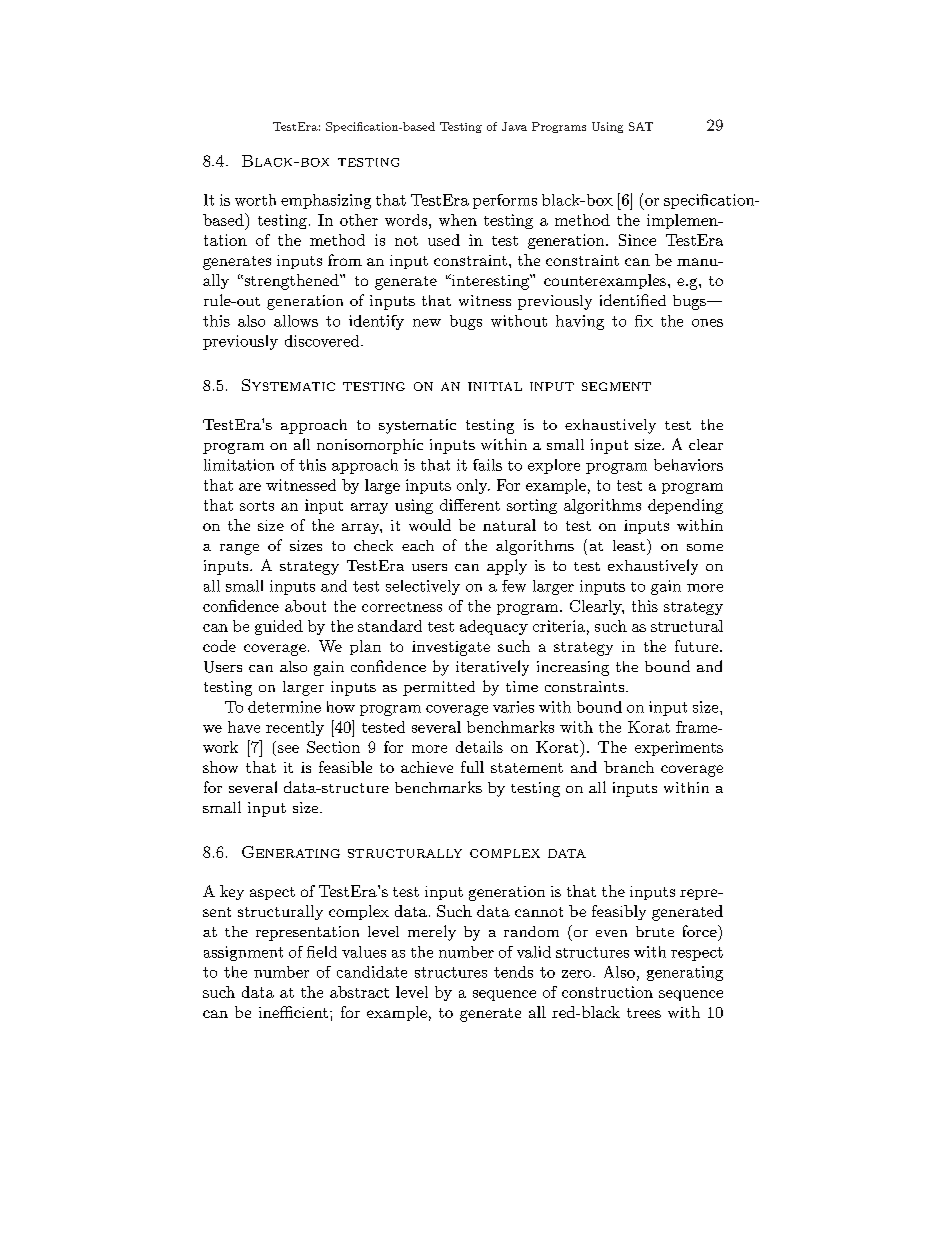 The image size is (952, 1233). Describe the element at coordinates (239, 549) in the screenshot. I see `range` at that location.
